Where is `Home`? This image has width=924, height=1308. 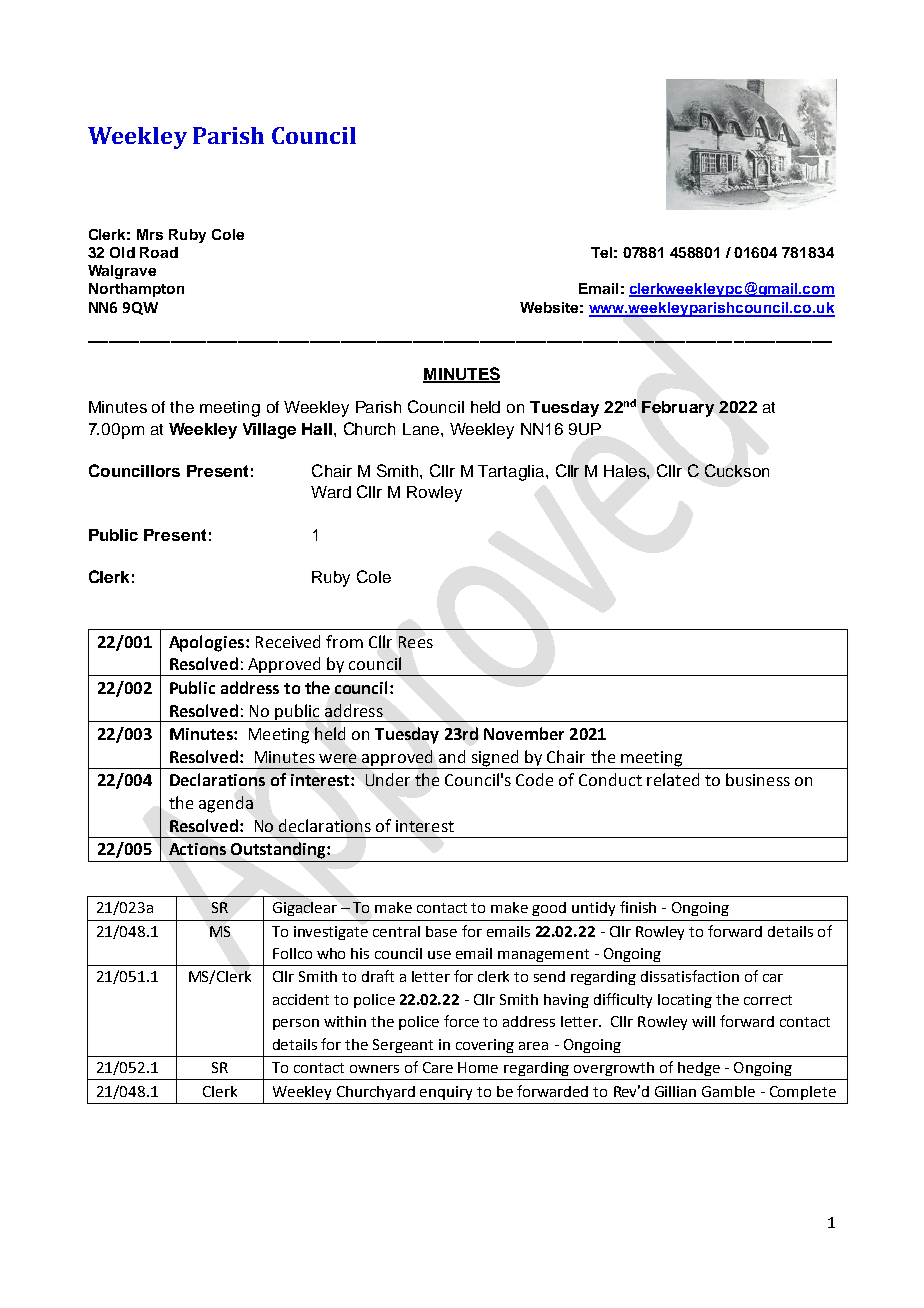 Home is located at coordinates (478, 1067).
